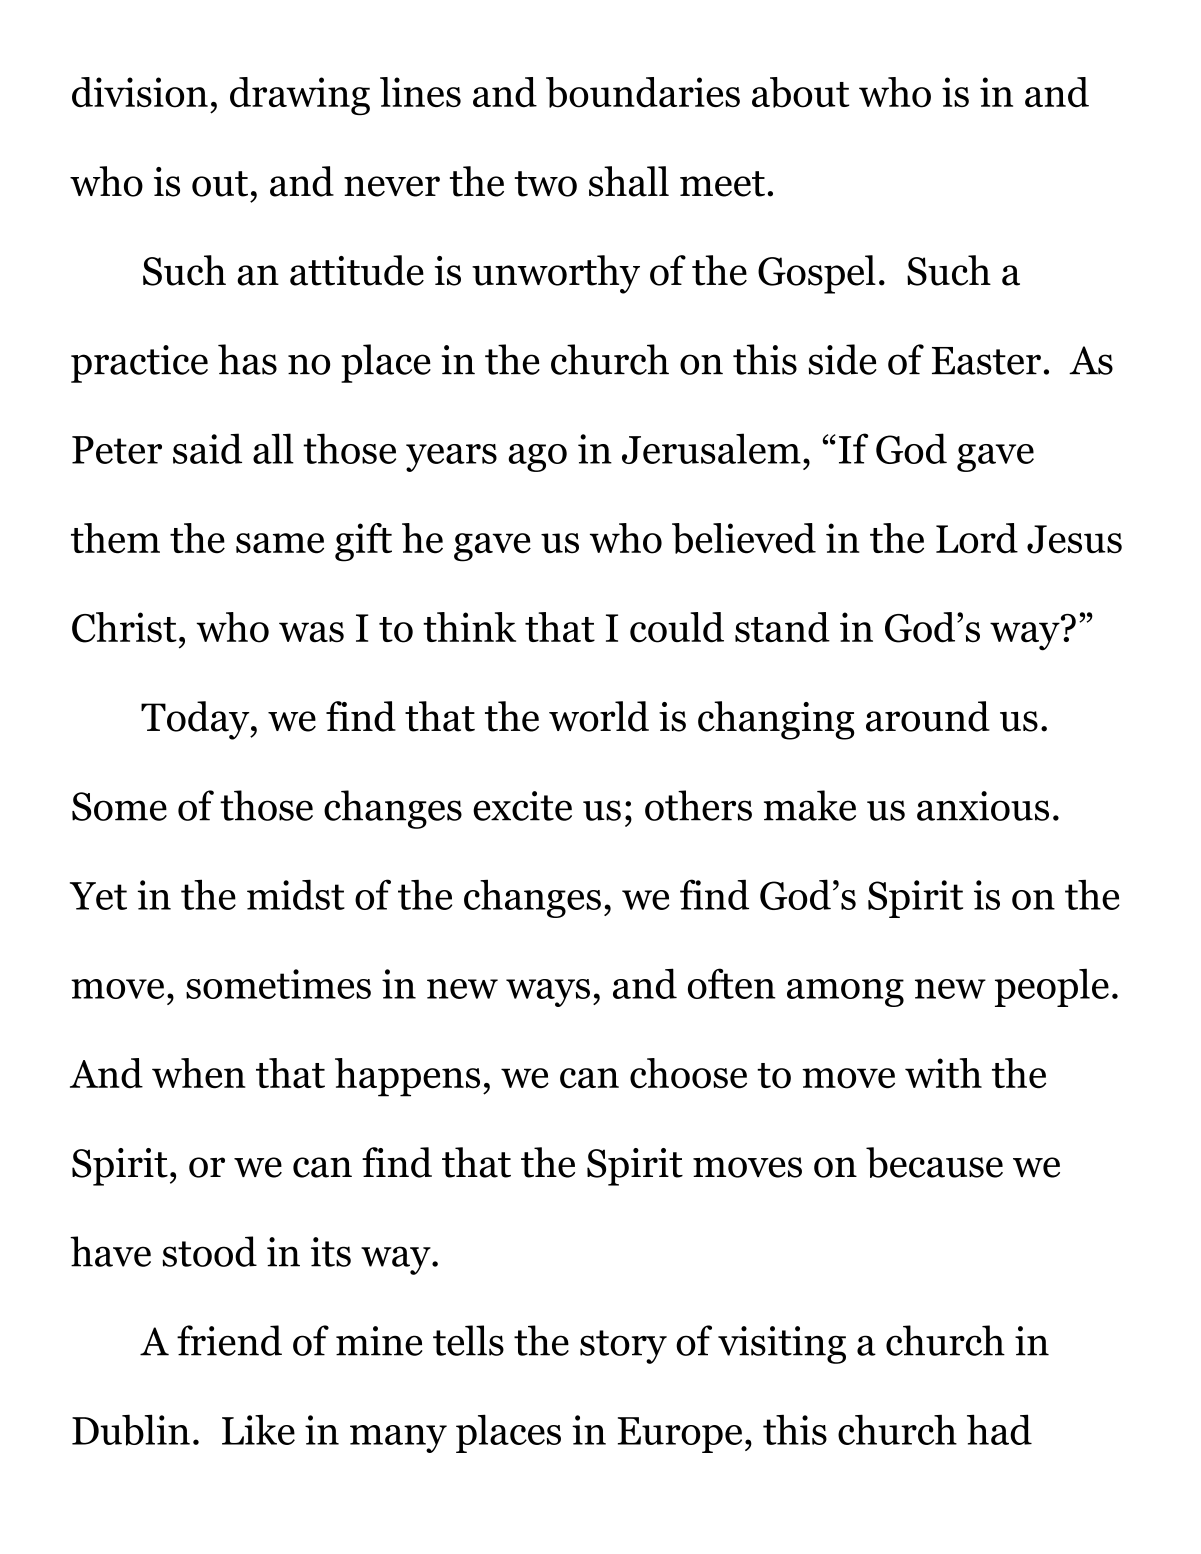 This document has width=1201, height=1554. Describe the element at coordinates (943, 1073) in the document. I see `with` at that location.
